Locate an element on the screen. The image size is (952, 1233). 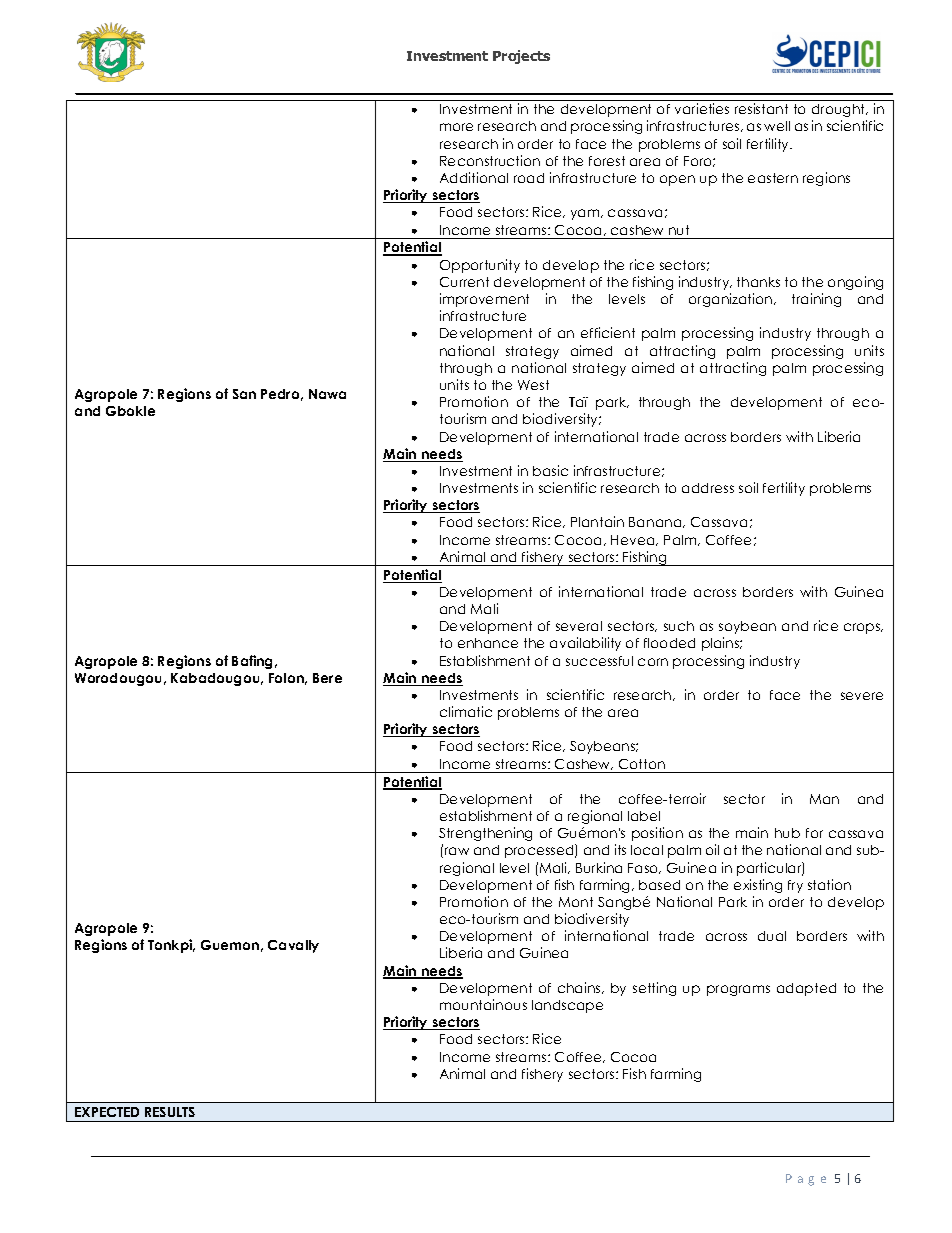
Projects is located at coordinates (521, 57).
